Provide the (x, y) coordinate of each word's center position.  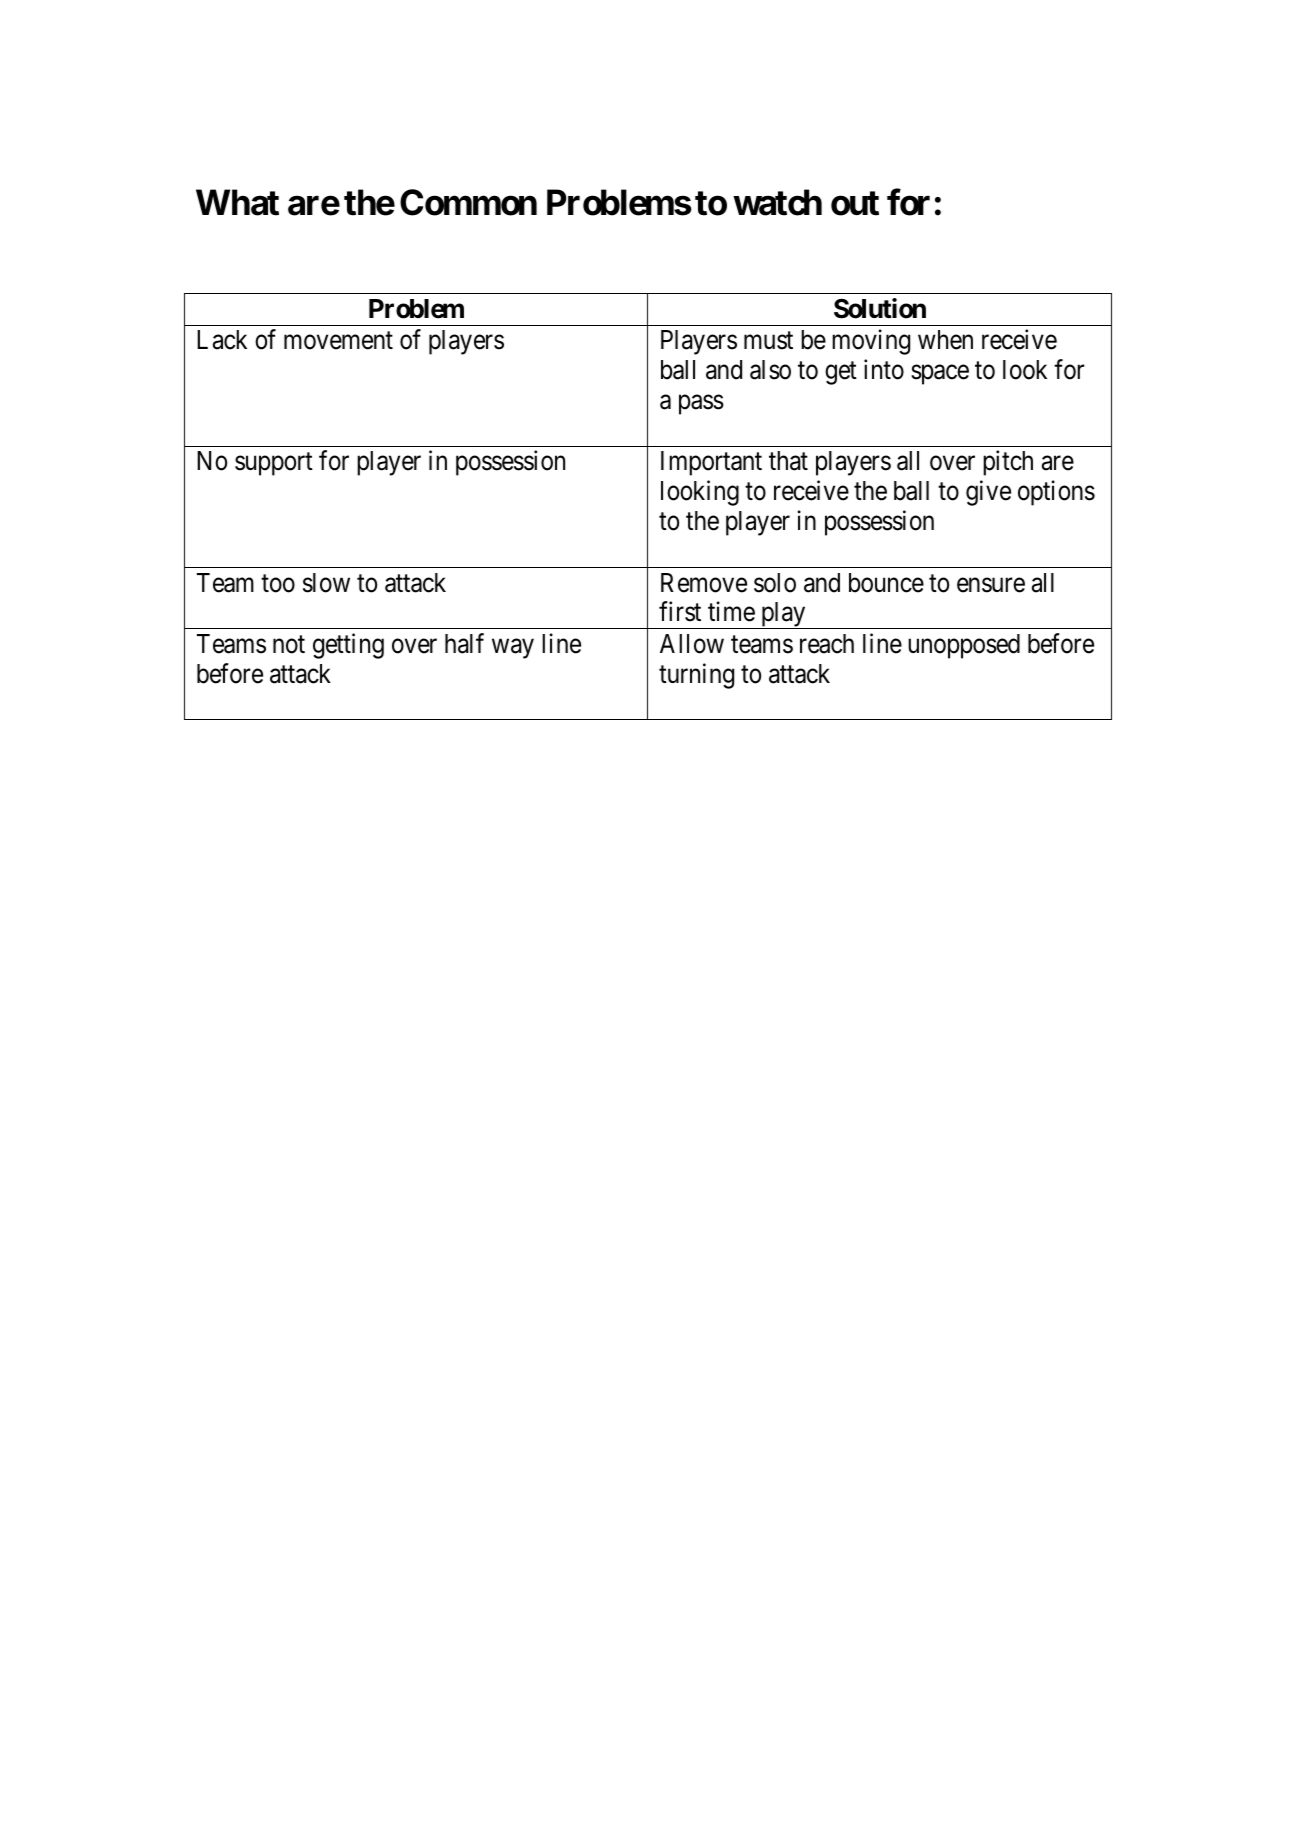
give (988, 493)
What (237, 203)
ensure (991, 585)
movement (338, 341)
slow (326, 583)
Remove (704, 583)
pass (701, 405)
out (855, 203)
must (768, 341)
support (274, 464)
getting (348, 646)
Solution (880, 308)
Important (711, 463)
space (940, 375)
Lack (222, 340)
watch (777, 203)
